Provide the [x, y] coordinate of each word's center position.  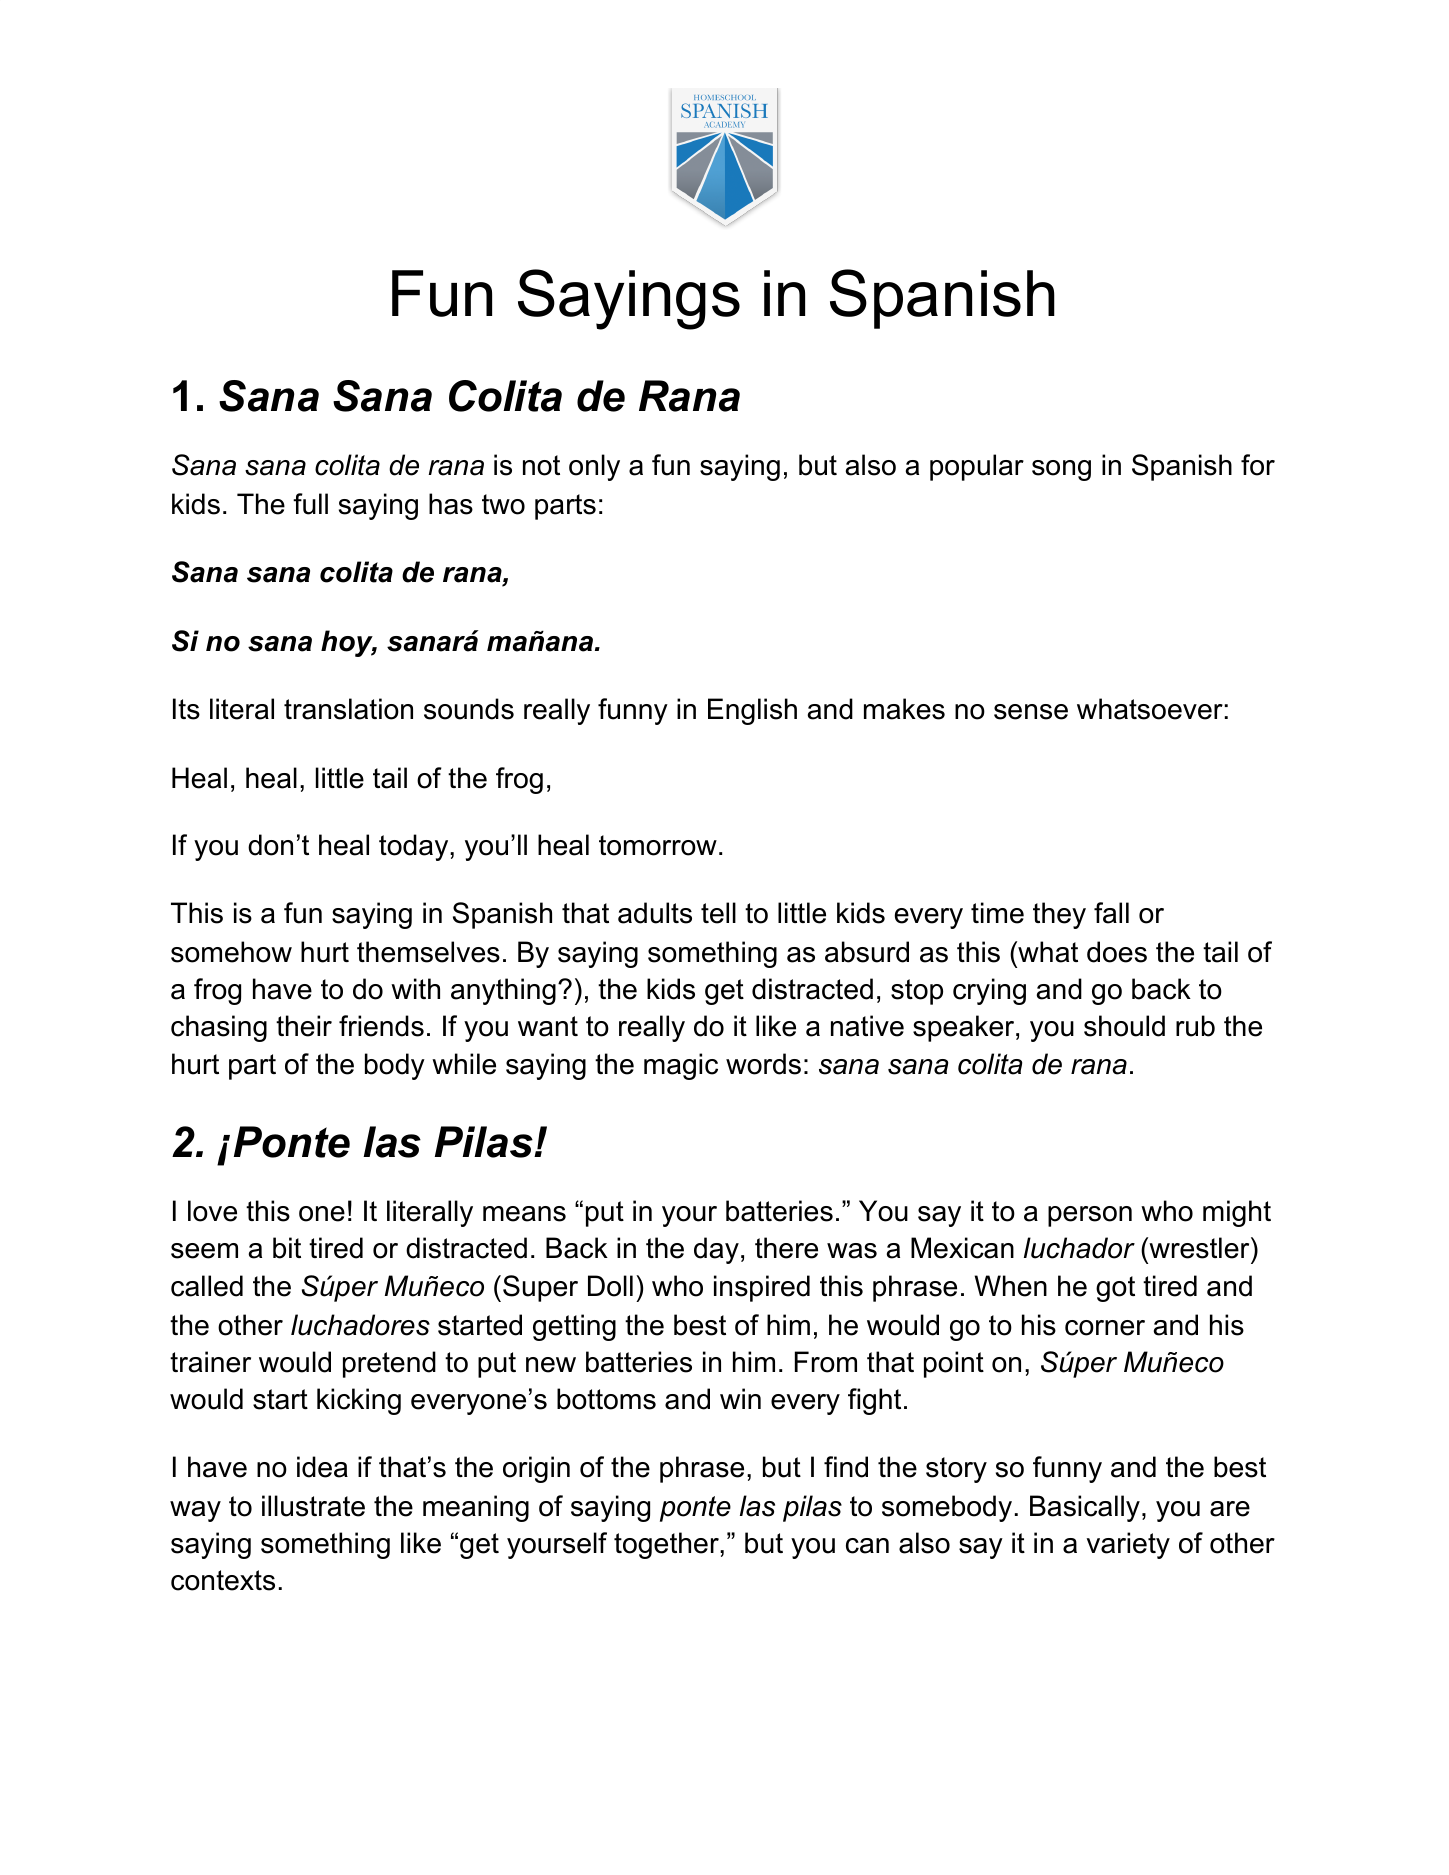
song [1061, 470]
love [212, 1211]
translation [348, 709]
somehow [231, 952]
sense [1031, 712]
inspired [762, 1288]
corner [1105, 1328]
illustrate [313, 1506]
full [310, 504]
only [594, 467]
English [752, 711]
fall [1111, 913]
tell [718, 913]
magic [681, 1066]
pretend [389, 1364]
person [1090, 1216]
